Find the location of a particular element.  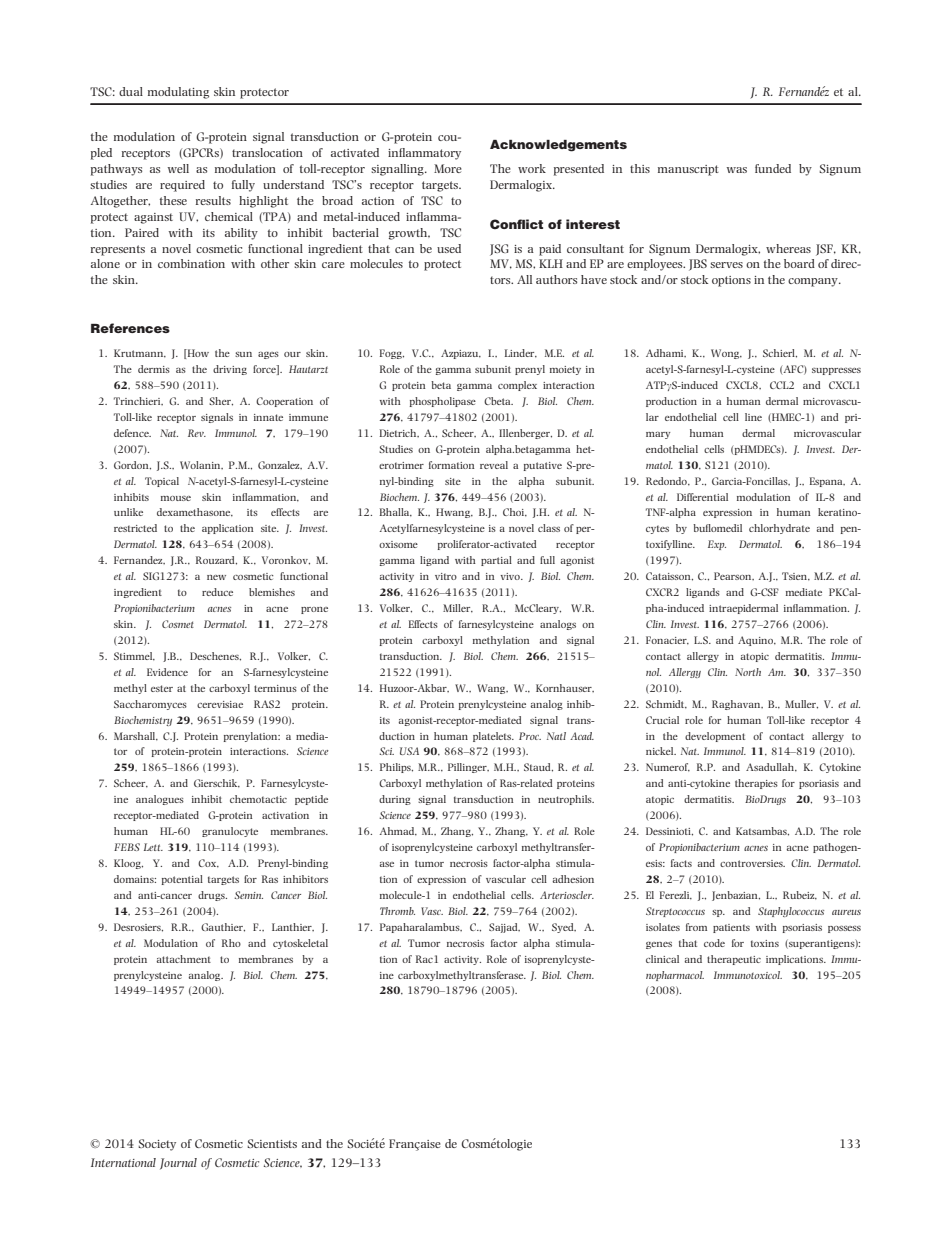

therapies is located at coordinates (756, 784).
